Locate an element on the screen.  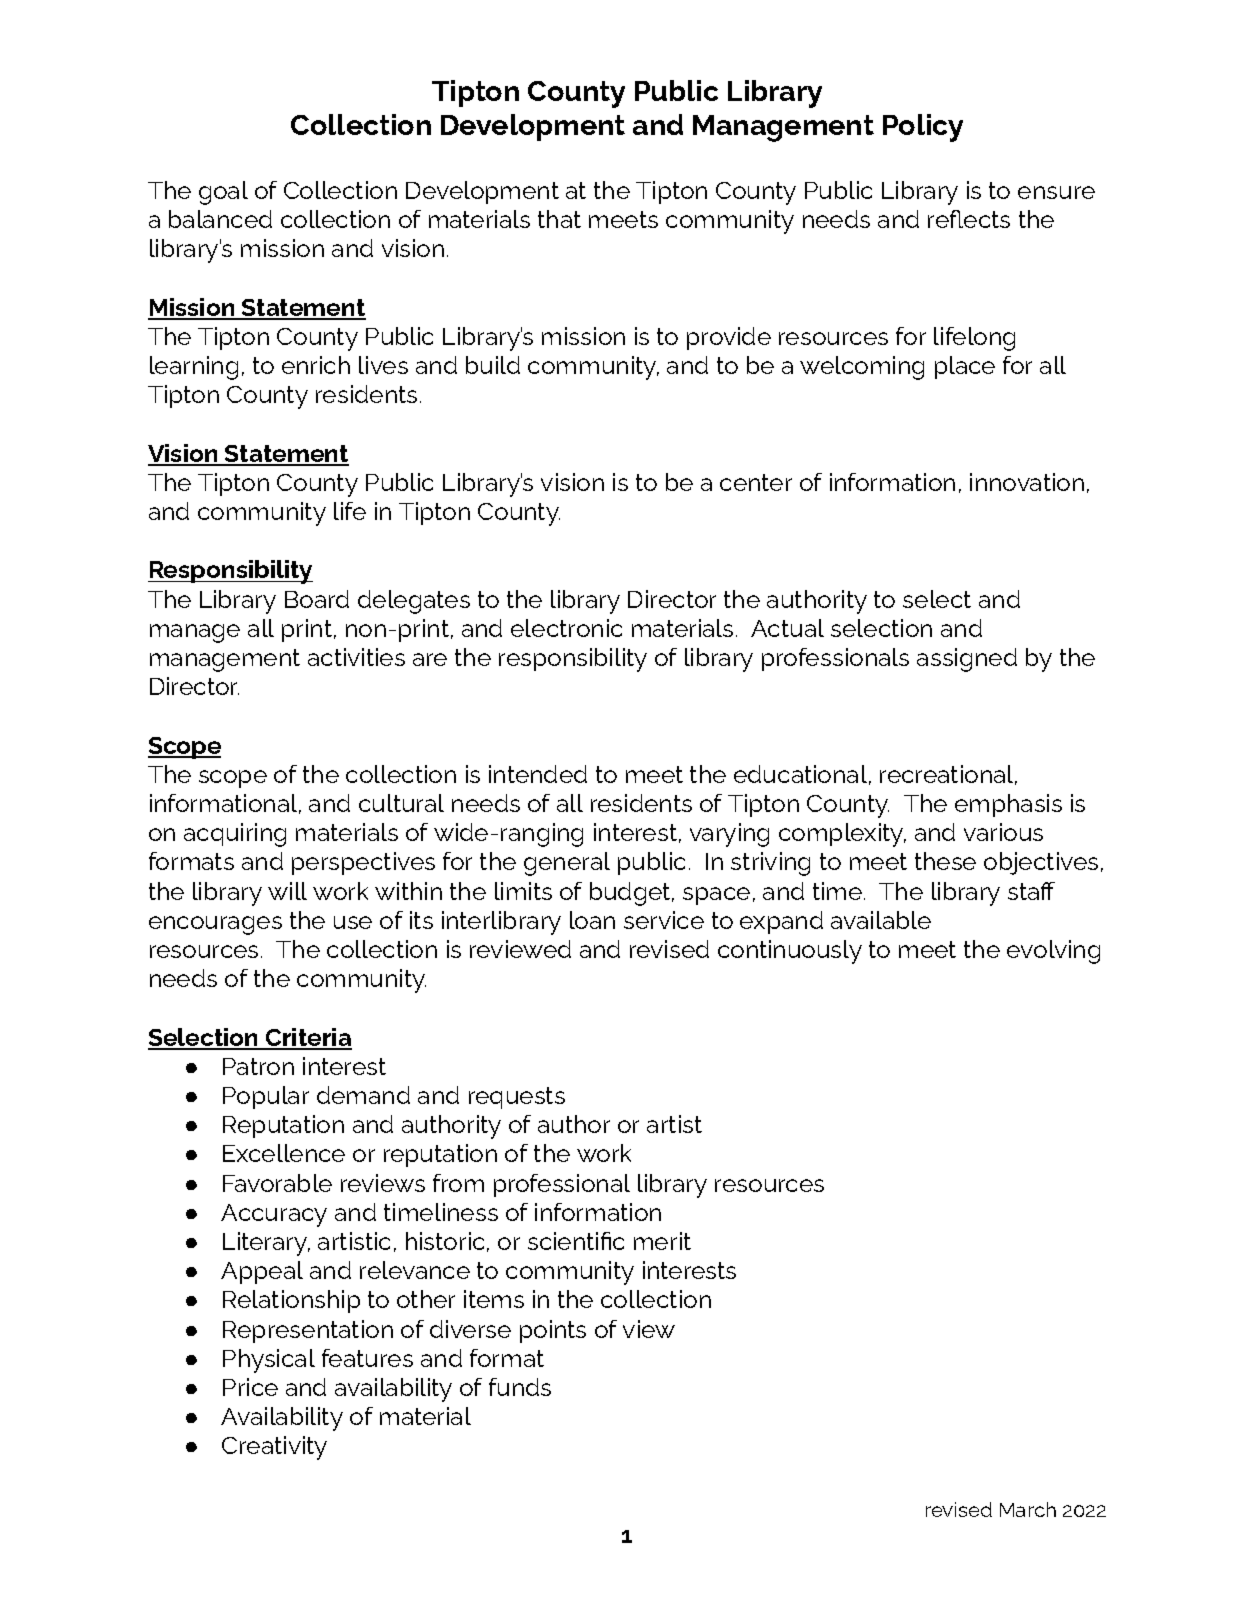
Creativity is located at coordinates (274, 1448).
